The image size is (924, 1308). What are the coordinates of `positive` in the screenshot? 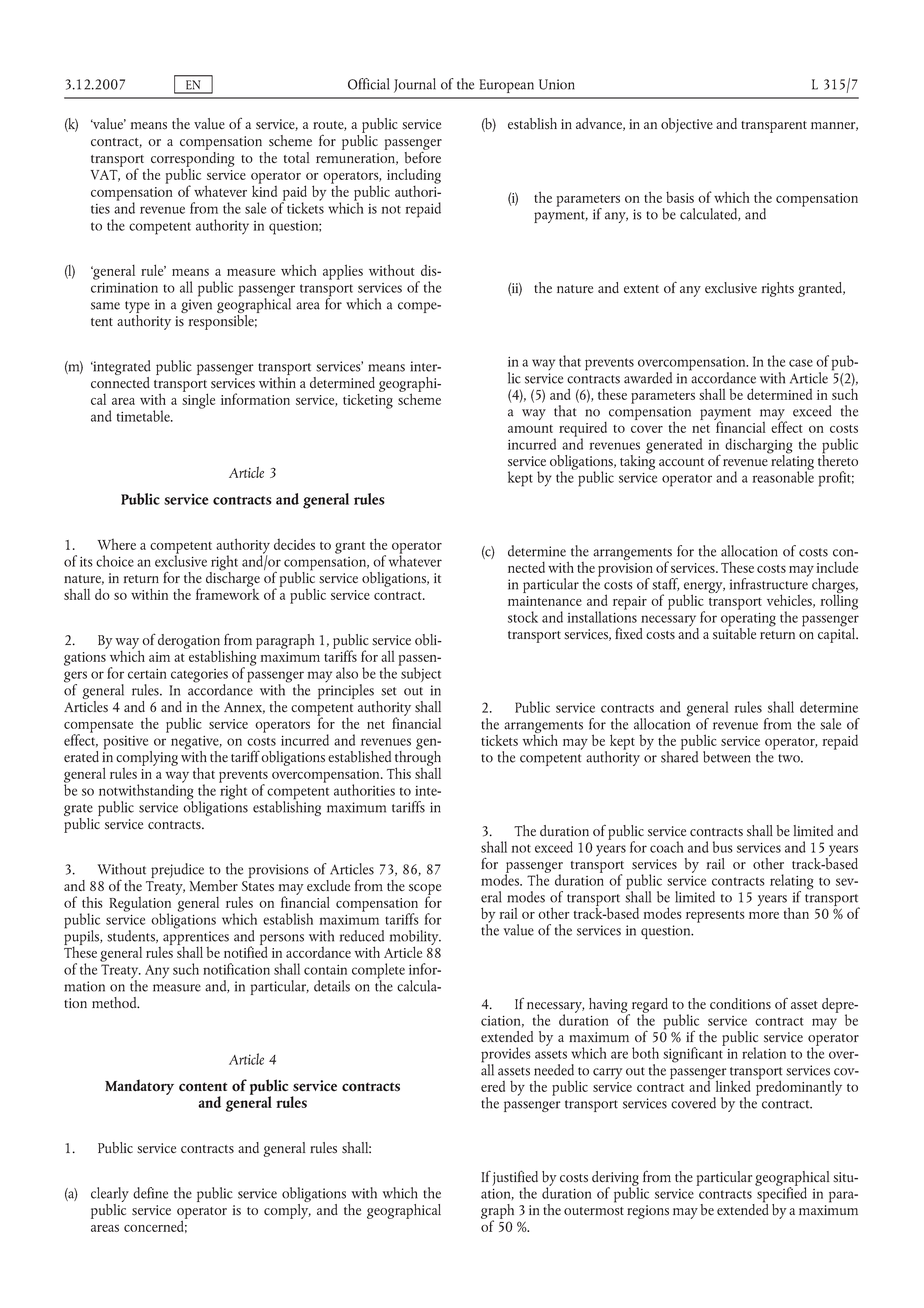 It's located at (127, 744).
